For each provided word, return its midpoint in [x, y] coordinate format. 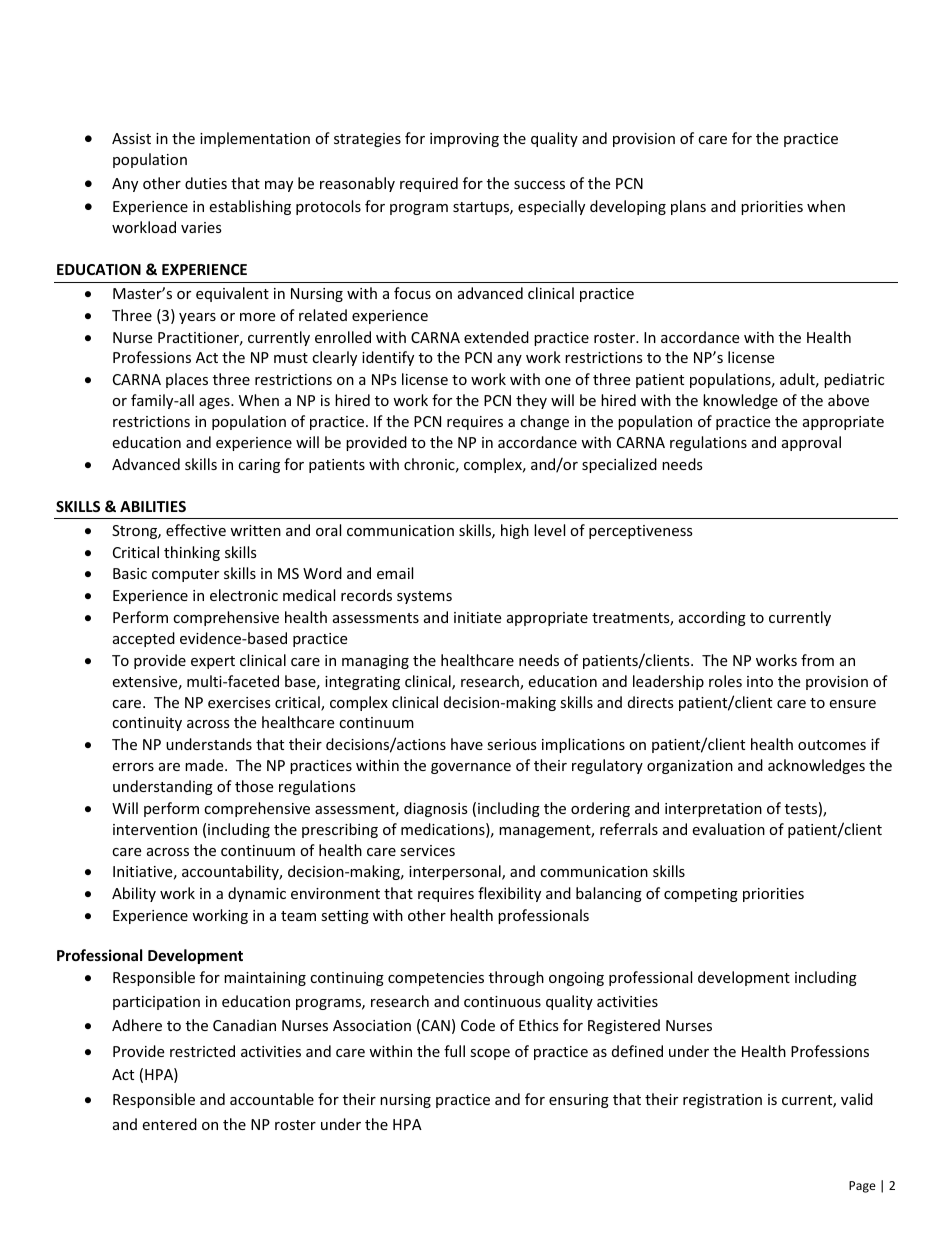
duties [206, 183]
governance [471, 768]
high [515, 531]
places [187, 380]
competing [701, 895]
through [516, 978]
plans [688, 207]
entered [169, 1124]
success [539, 185]
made [205, 765]
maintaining [265, 979]
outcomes [832, 745]
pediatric [854, 380]
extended [496, 337]
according [712, 618]
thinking [192, 553]
